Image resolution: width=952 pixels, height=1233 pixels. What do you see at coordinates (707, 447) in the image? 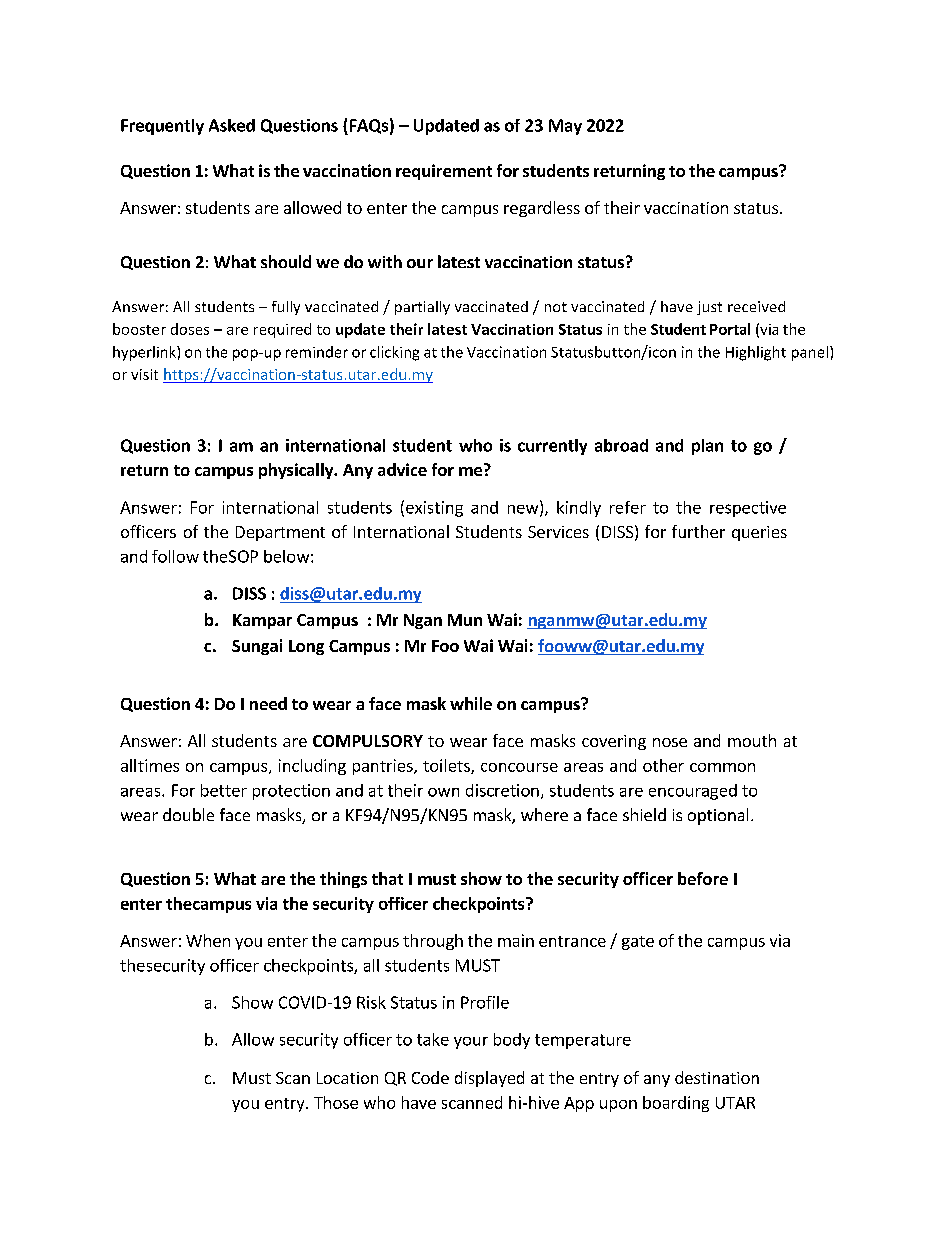
I see `plan` at bounding box center [707, 447].
